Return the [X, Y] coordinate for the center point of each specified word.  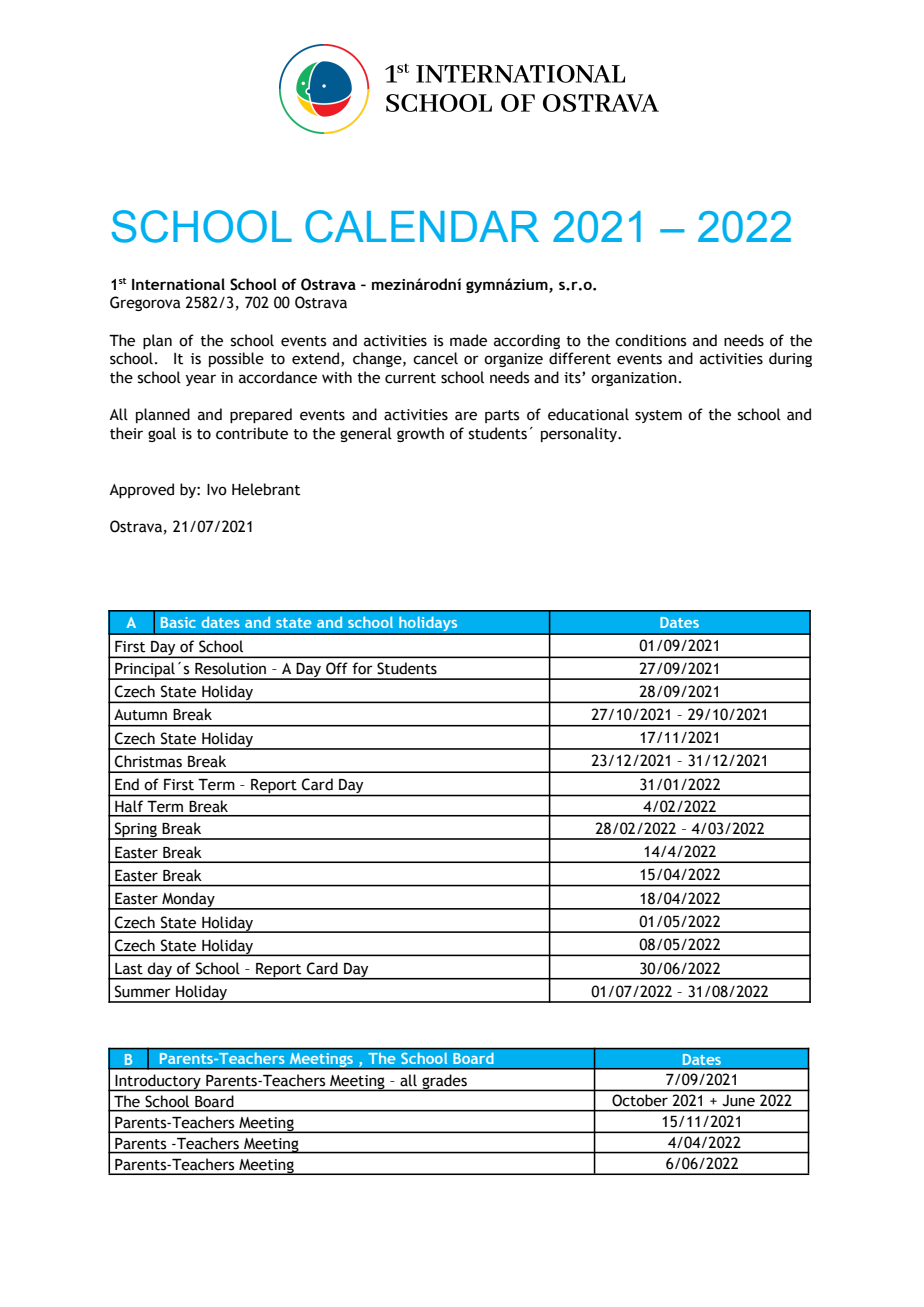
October [640, 1100]
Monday [188, 901]
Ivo [217, 490]
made [468, 340]
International [178, 284]
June [739, 1100]
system [658, 416]
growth [420, 434]
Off [337, 668]
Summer [143, 991]
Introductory [158, 1083]
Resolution [230, 668]
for [362, 668]
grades [444, 1083]
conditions [650, 340]
